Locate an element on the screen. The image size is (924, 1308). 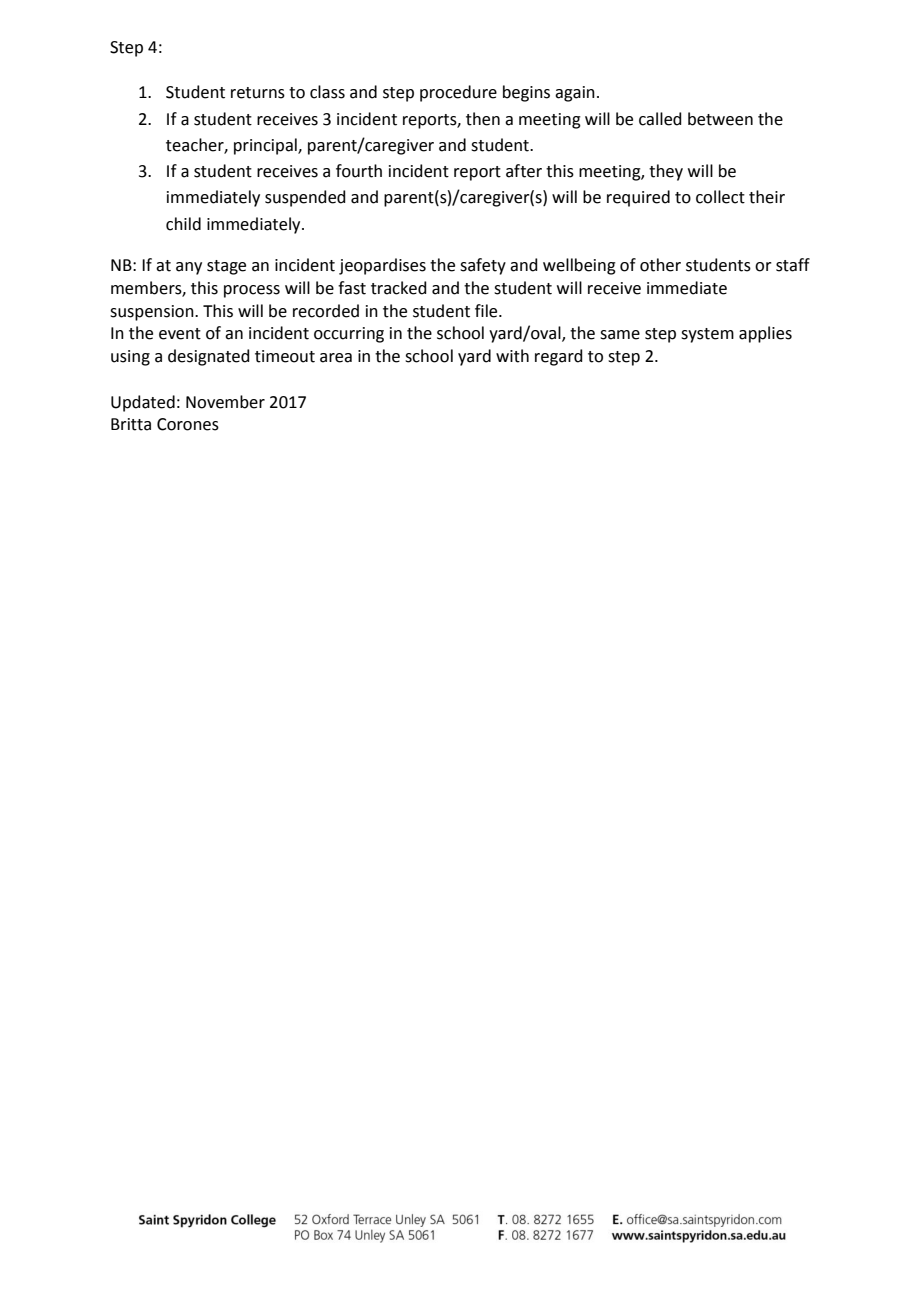
November is located at coordinates (225, 402).
